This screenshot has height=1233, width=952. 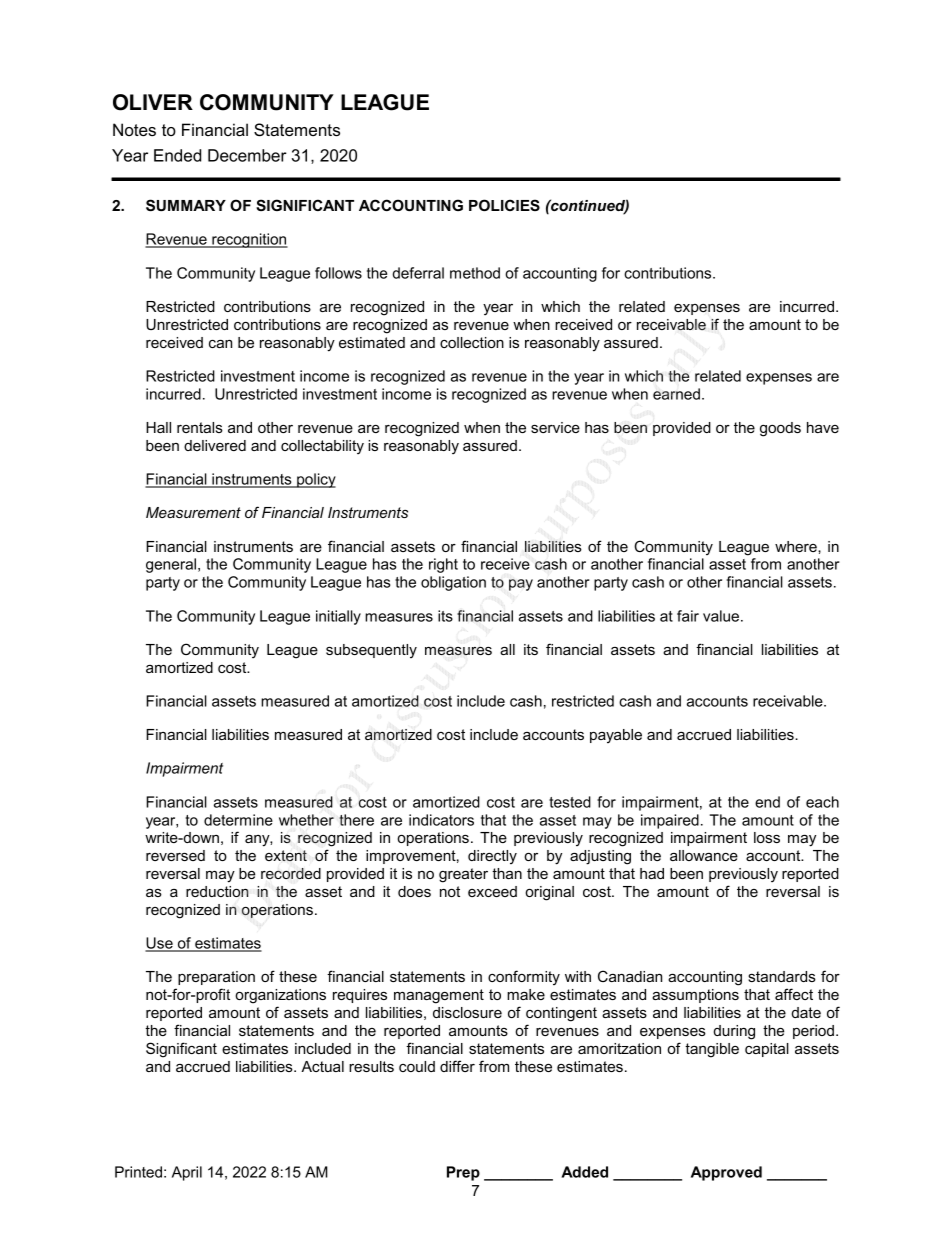 I want to click on delivered, so click(x=215, y=445).
